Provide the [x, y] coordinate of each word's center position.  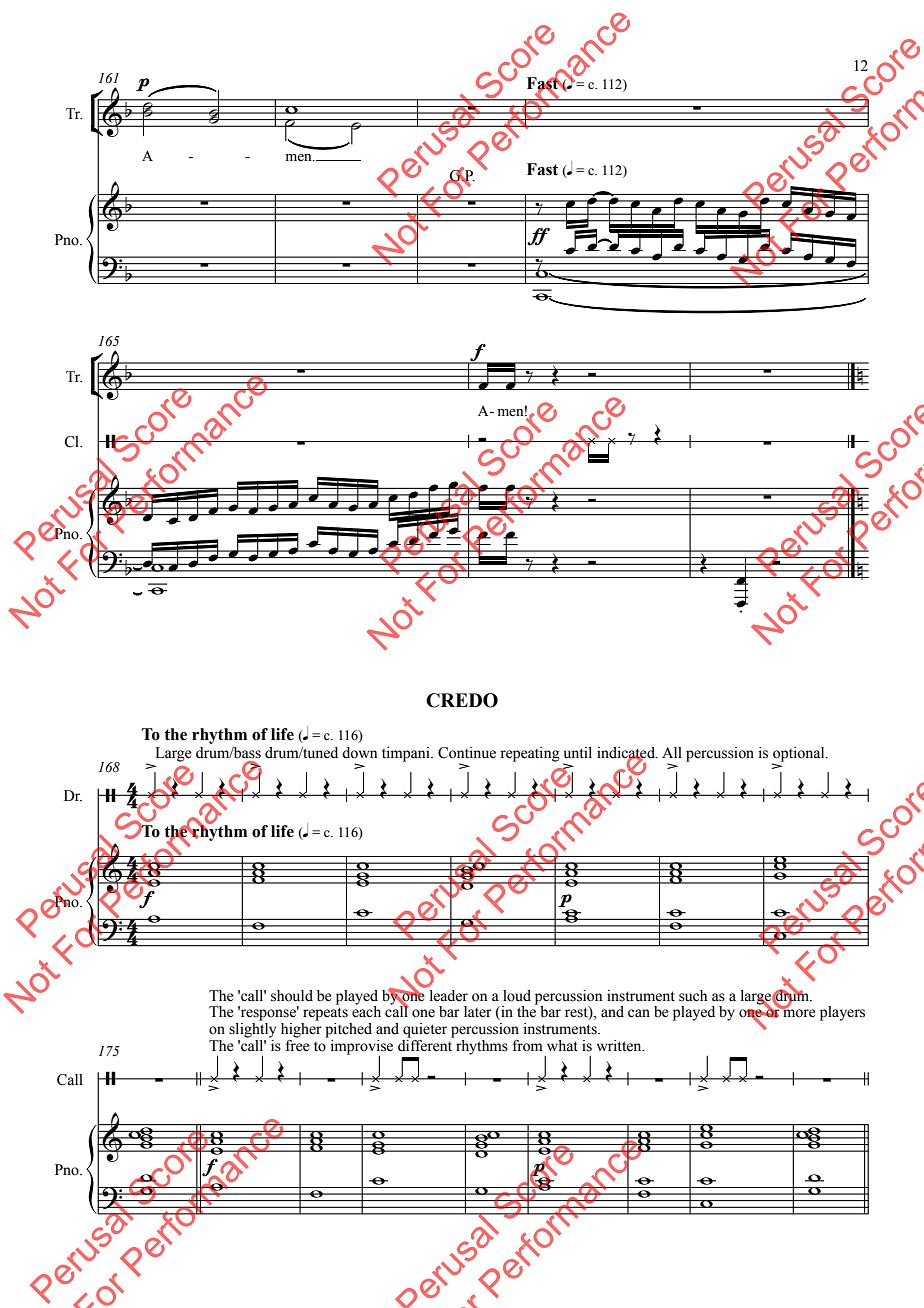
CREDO [462, 700]
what [562, 1046]
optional [799, 755]
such [693, 996]
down [359, 753]
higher [301, 1030]
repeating [530, 754]
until [578, 753]
